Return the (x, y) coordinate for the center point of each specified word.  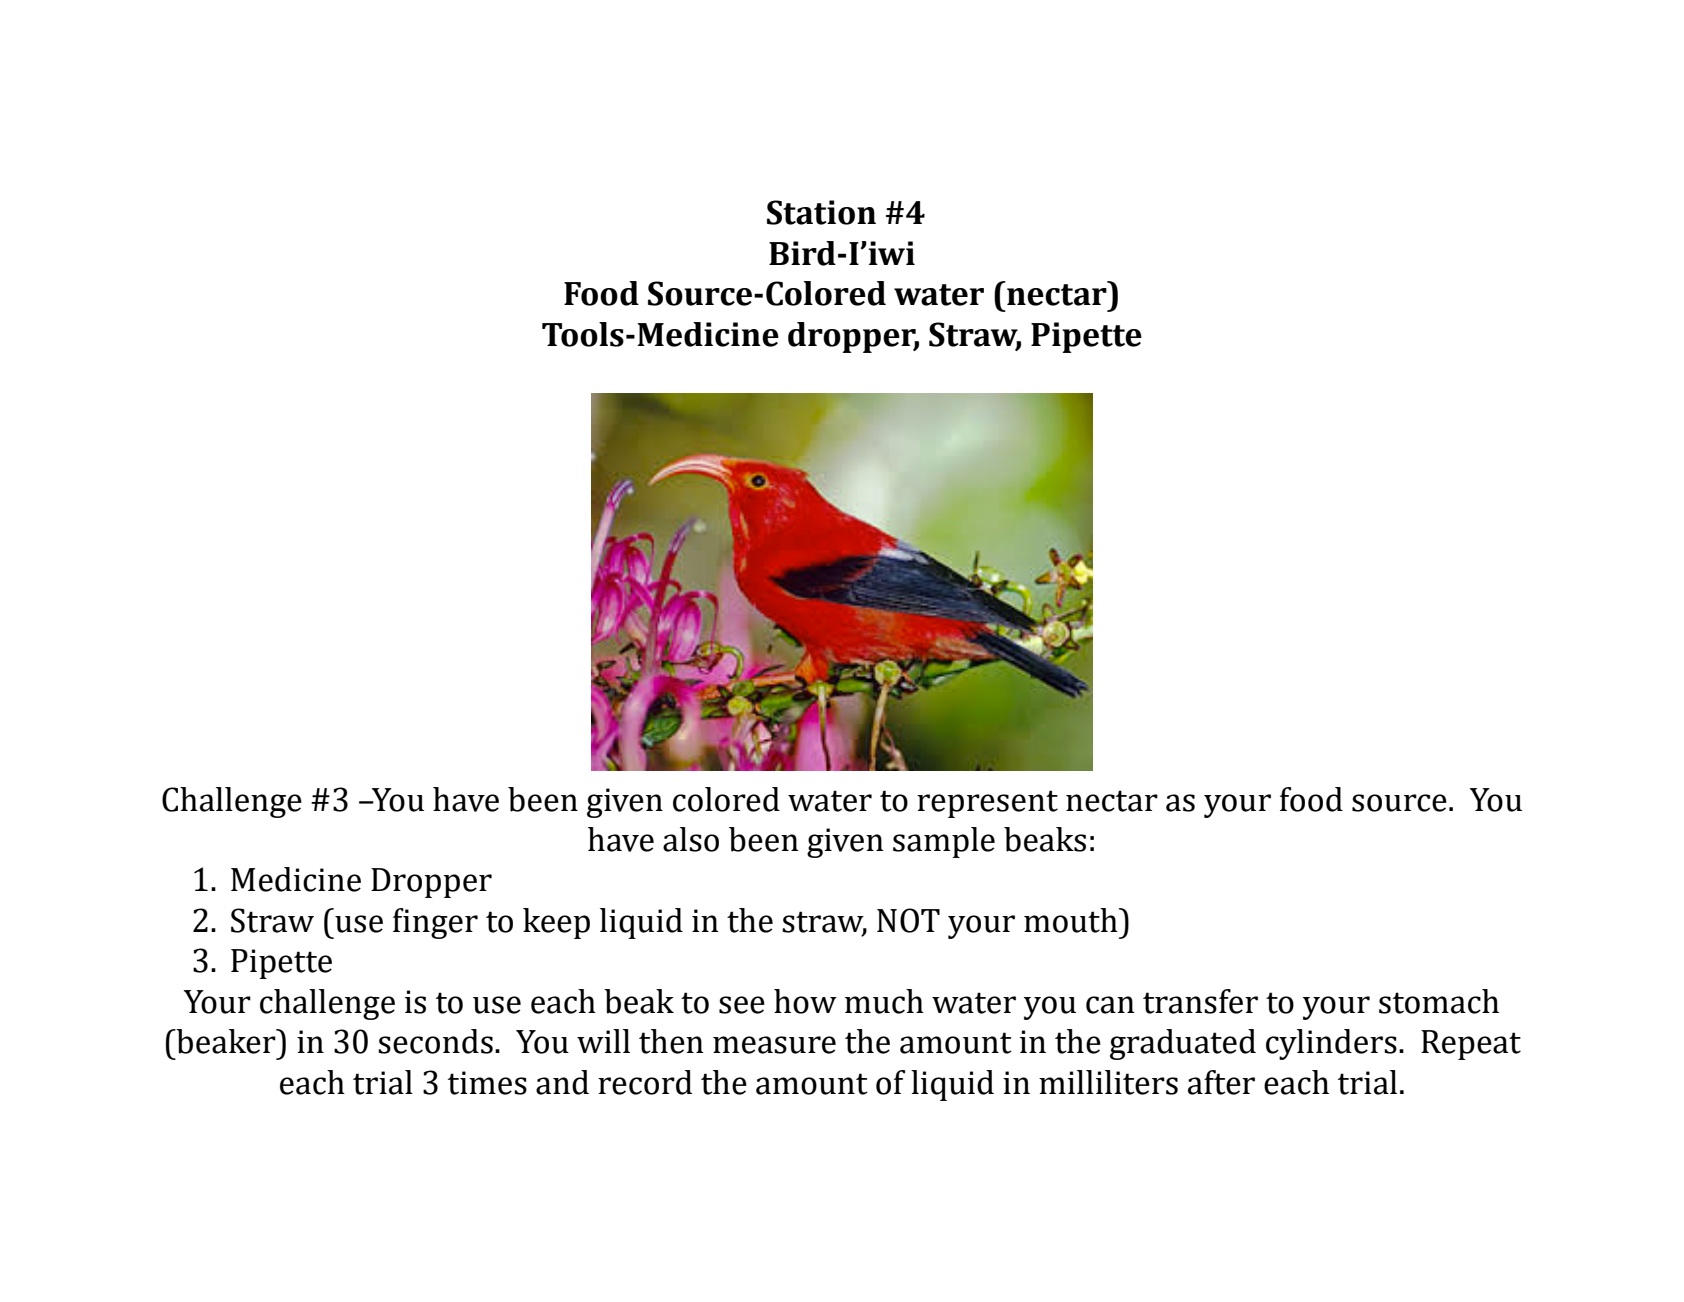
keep (556, 923)
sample (944, 842)
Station (821, 212)
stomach (1439, 1001)
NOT (908, 920)
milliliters (1108, 1082)
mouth (1072, 920)
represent (987, 804)
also (691, 839)
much (884, 1001)
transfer (1200, 1001)
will (603, 1041)
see (742, 1005)
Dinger (435, 923)
